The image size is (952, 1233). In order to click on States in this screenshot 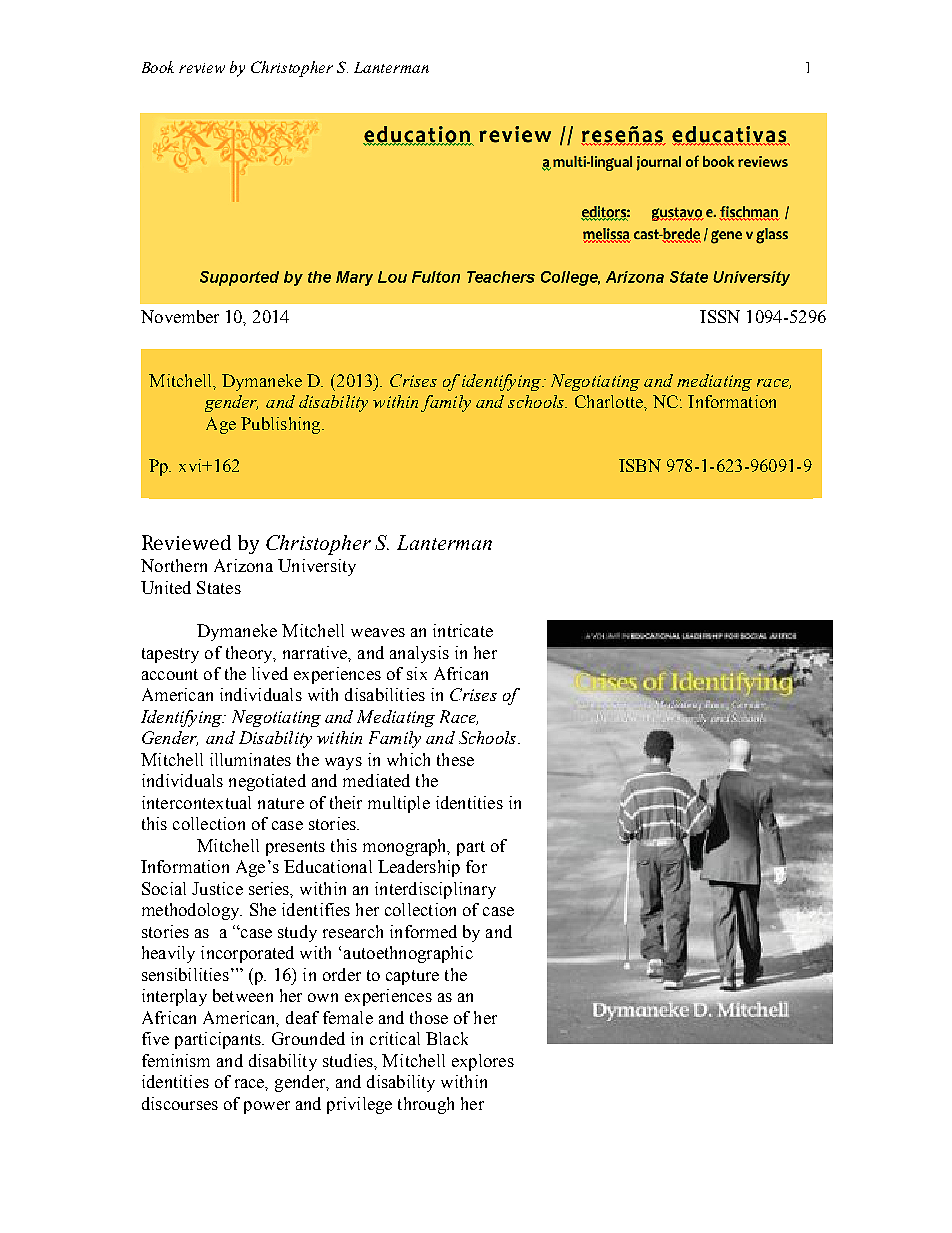, I will do `click(219, 587)`.
